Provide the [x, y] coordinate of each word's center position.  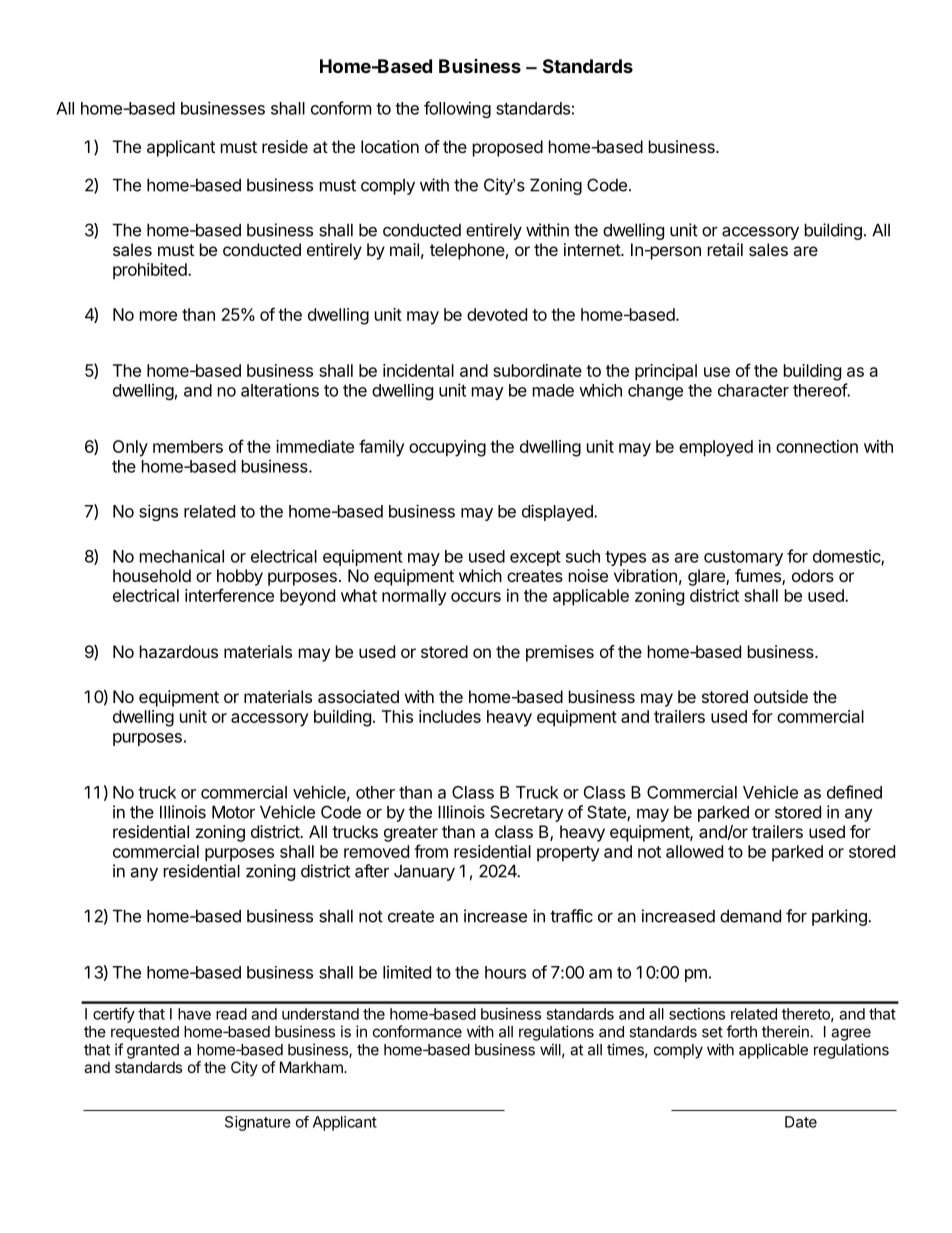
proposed [508, 148]
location [390, 146]
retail [725, 249]
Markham [312, 1067]
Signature [258, 1123]
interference [229, 595]
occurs [476, 597]
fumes [759, 577]
